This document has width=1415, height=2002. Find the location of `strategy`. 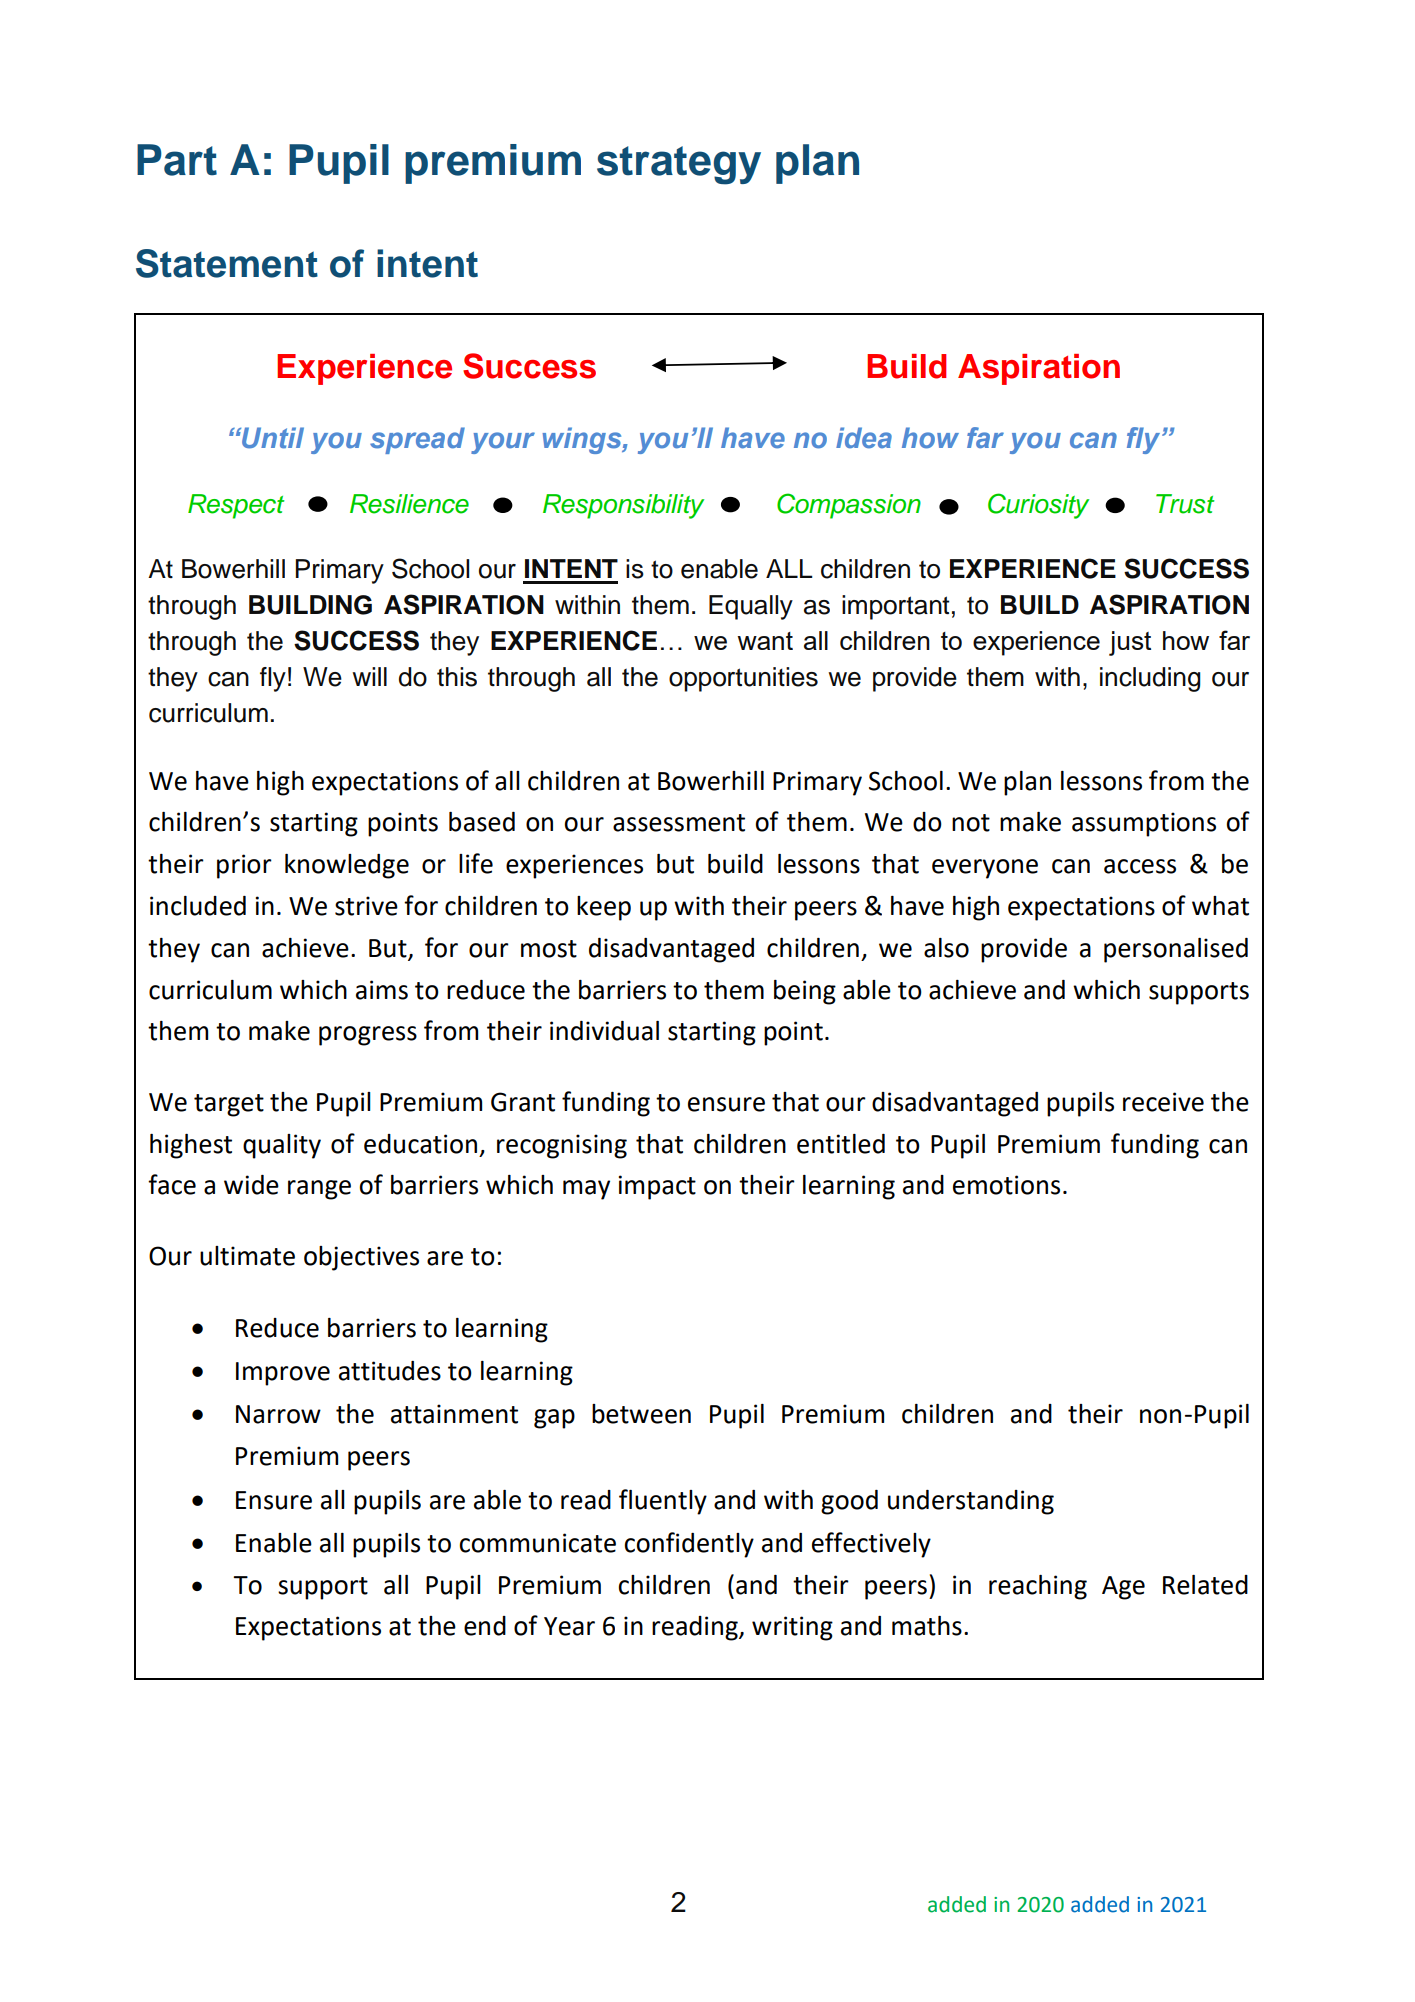

strategy is located at coordinates (679, 165).
